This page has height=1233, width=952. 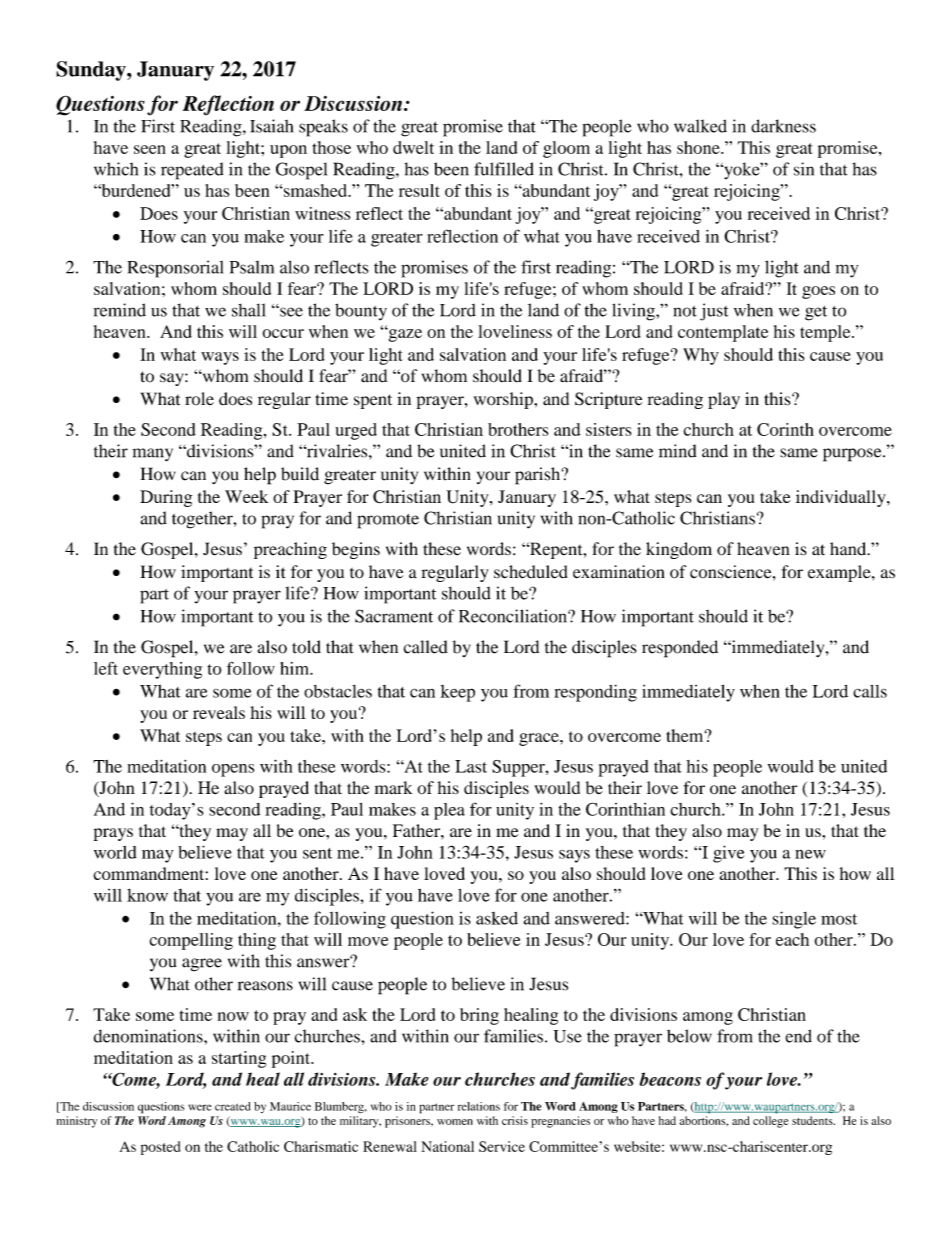 I want to click on left, so click(x=106, y=668).
